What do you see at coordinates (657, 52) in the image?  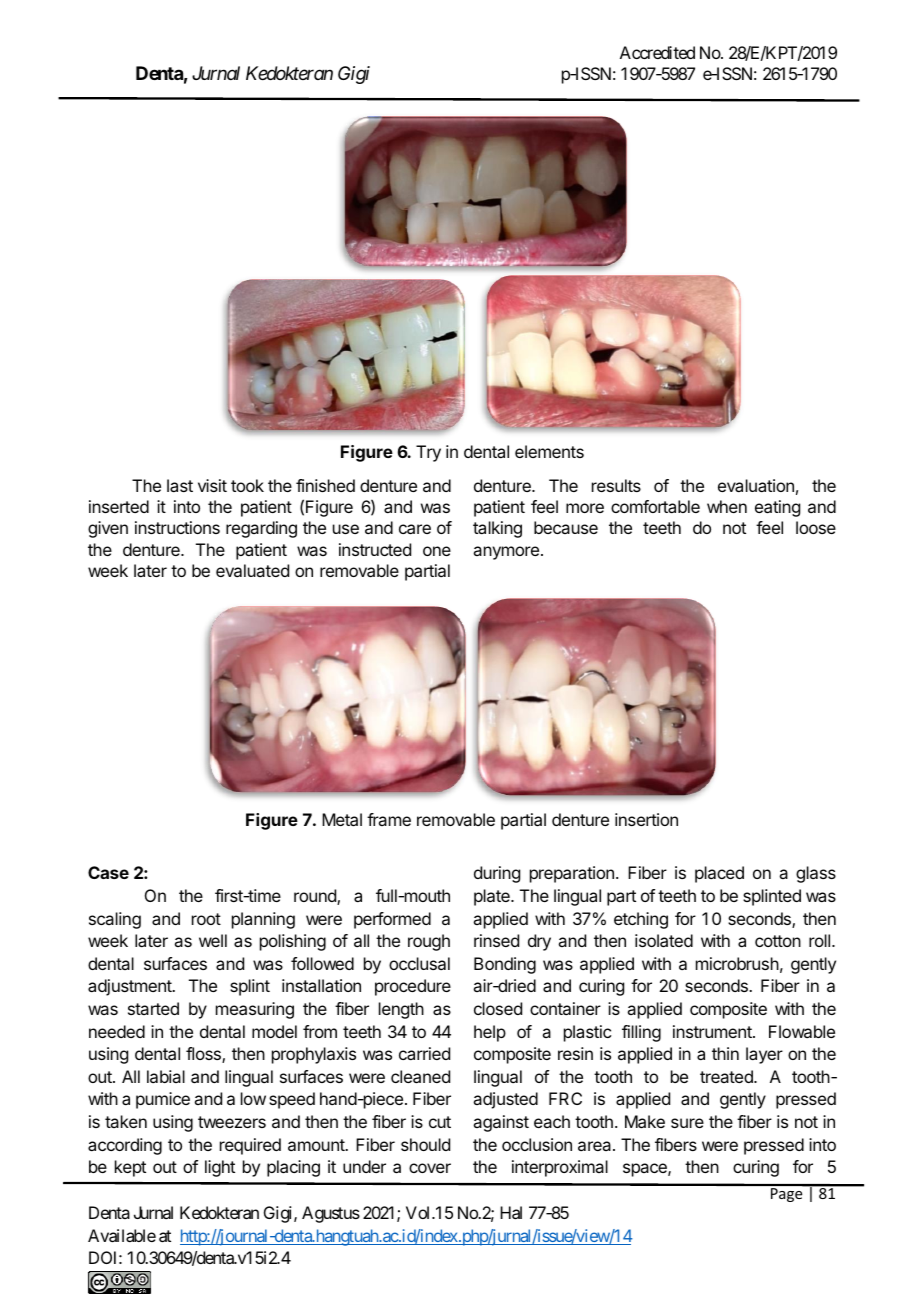 I see `Accredited` at bounding box center [657, 52].
